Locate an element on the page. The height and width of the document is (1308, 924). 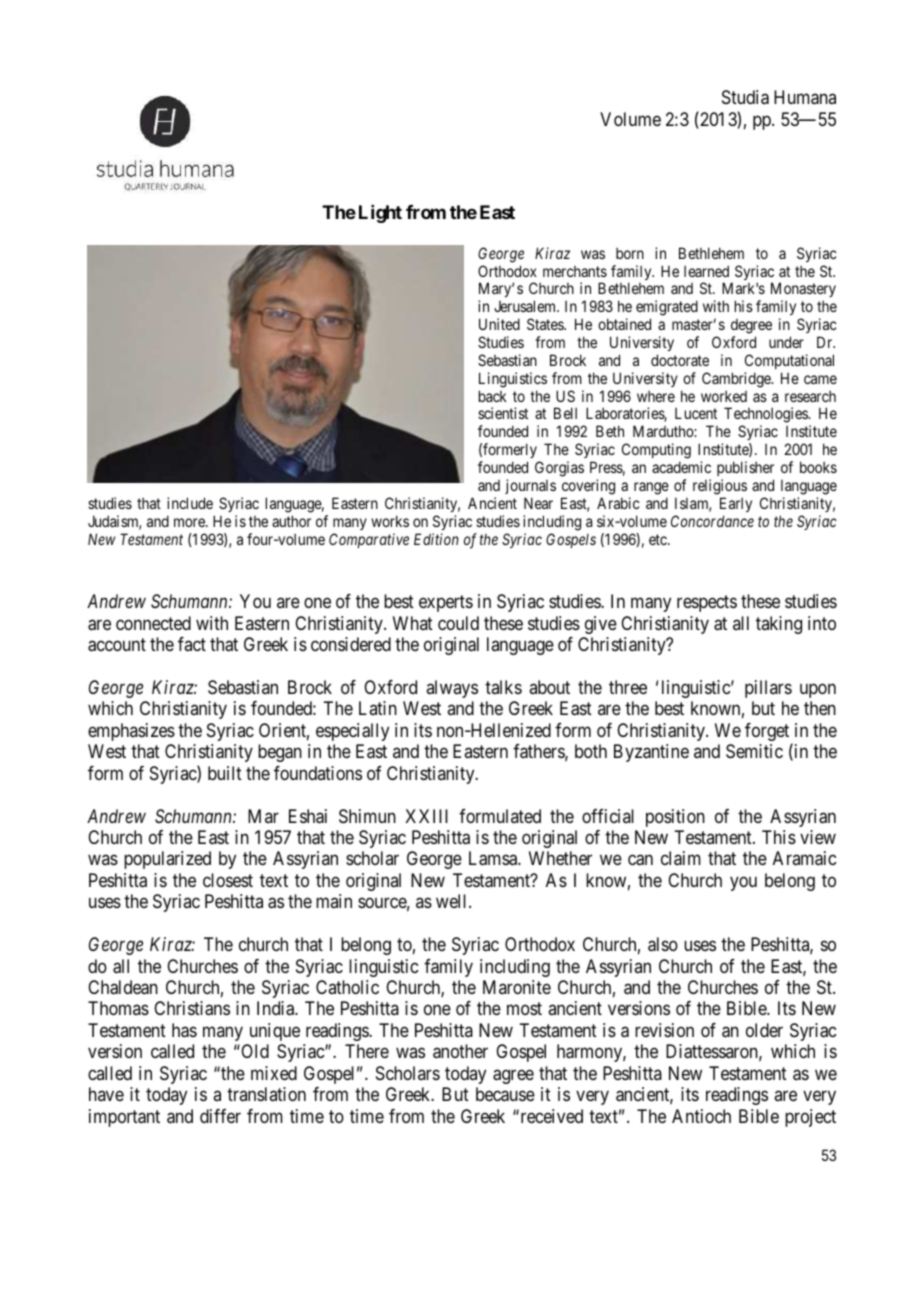
Light is located at coordinates (380, 214).
